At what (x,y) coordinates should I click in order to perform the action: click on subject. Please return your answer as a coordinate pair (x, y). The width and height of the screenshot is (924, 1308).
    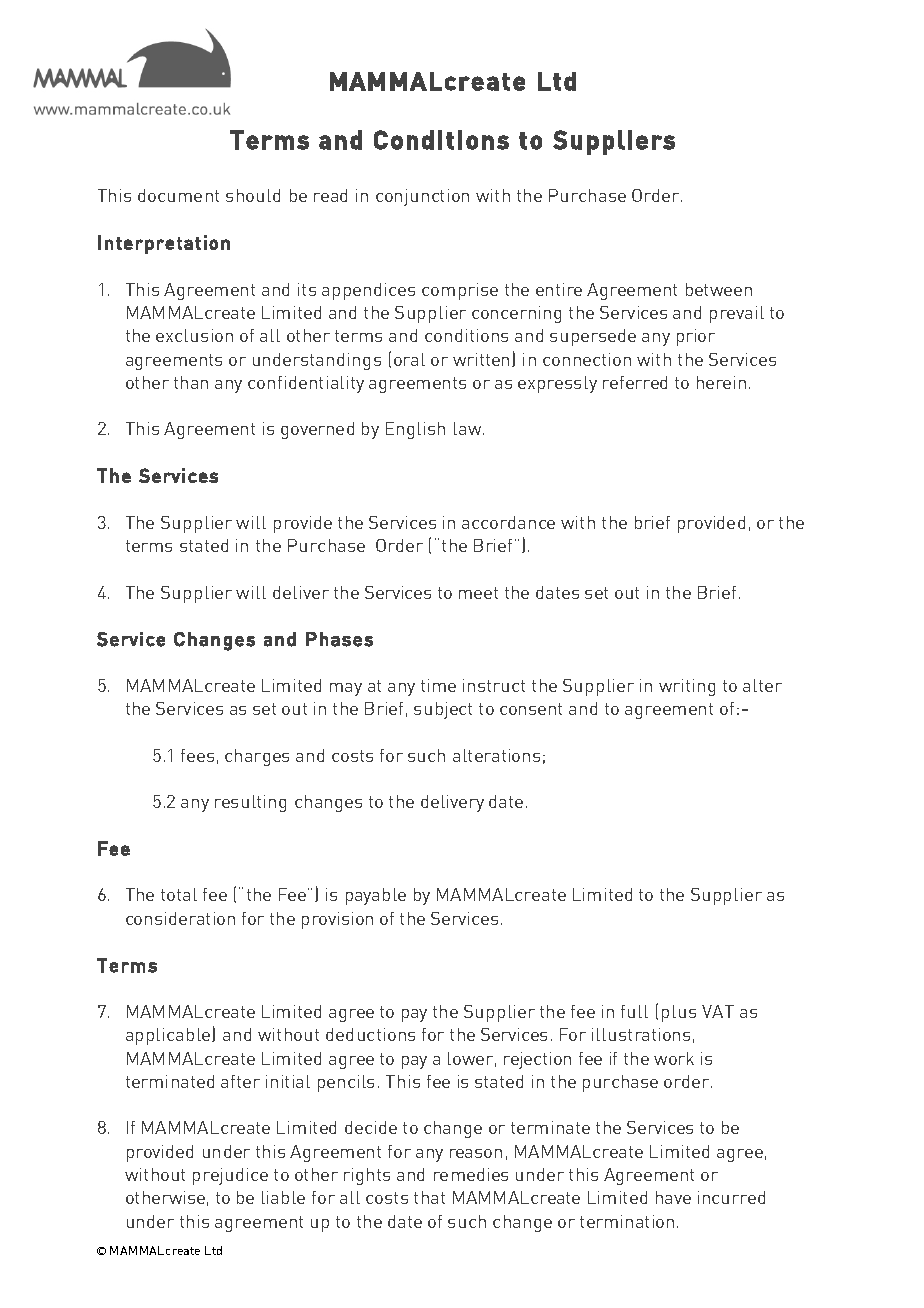
    Looking at the image, I should click on (443, 710).
